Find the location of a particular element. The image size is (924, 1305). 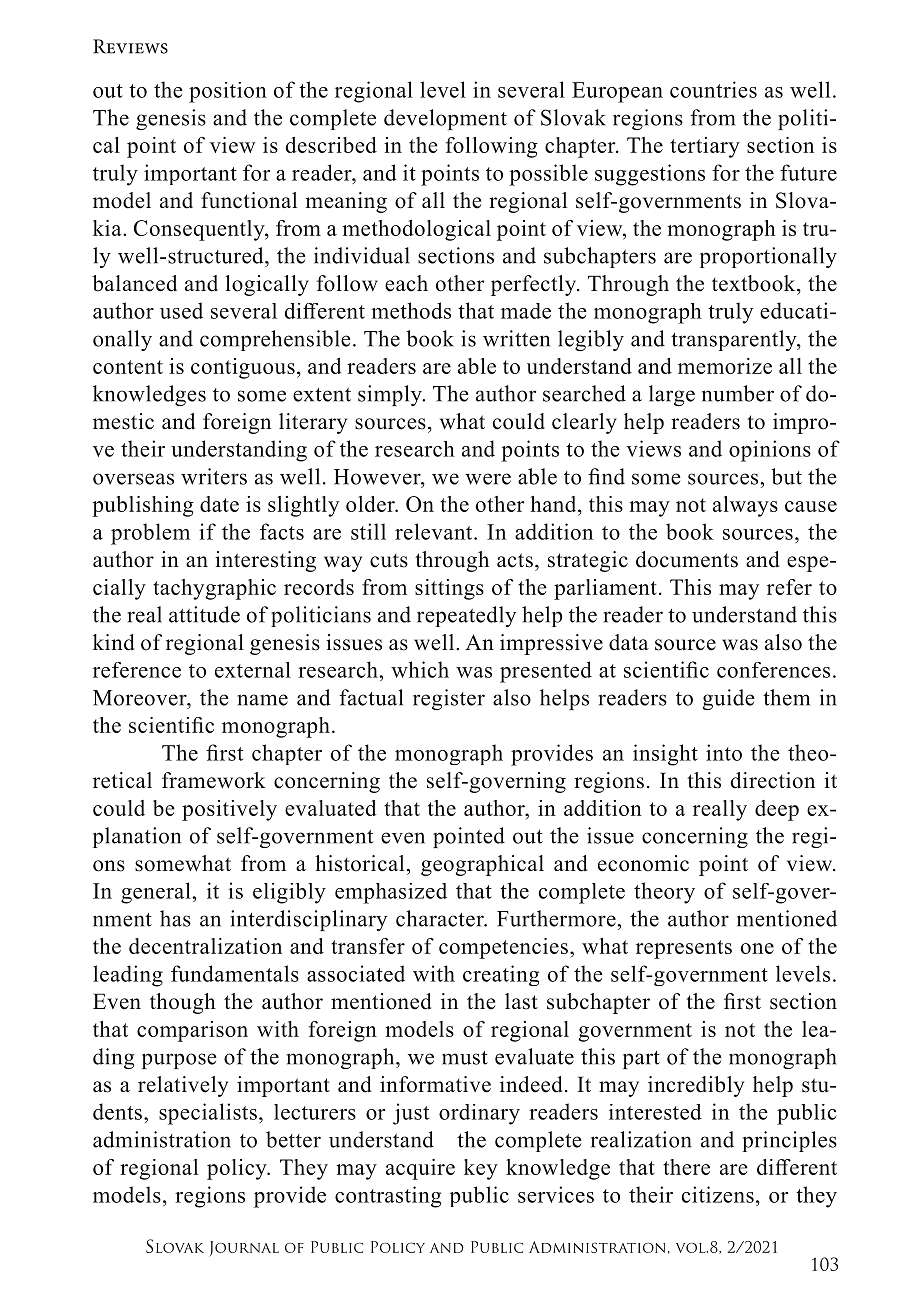

tertiary is located at coordinates (705, 147).
